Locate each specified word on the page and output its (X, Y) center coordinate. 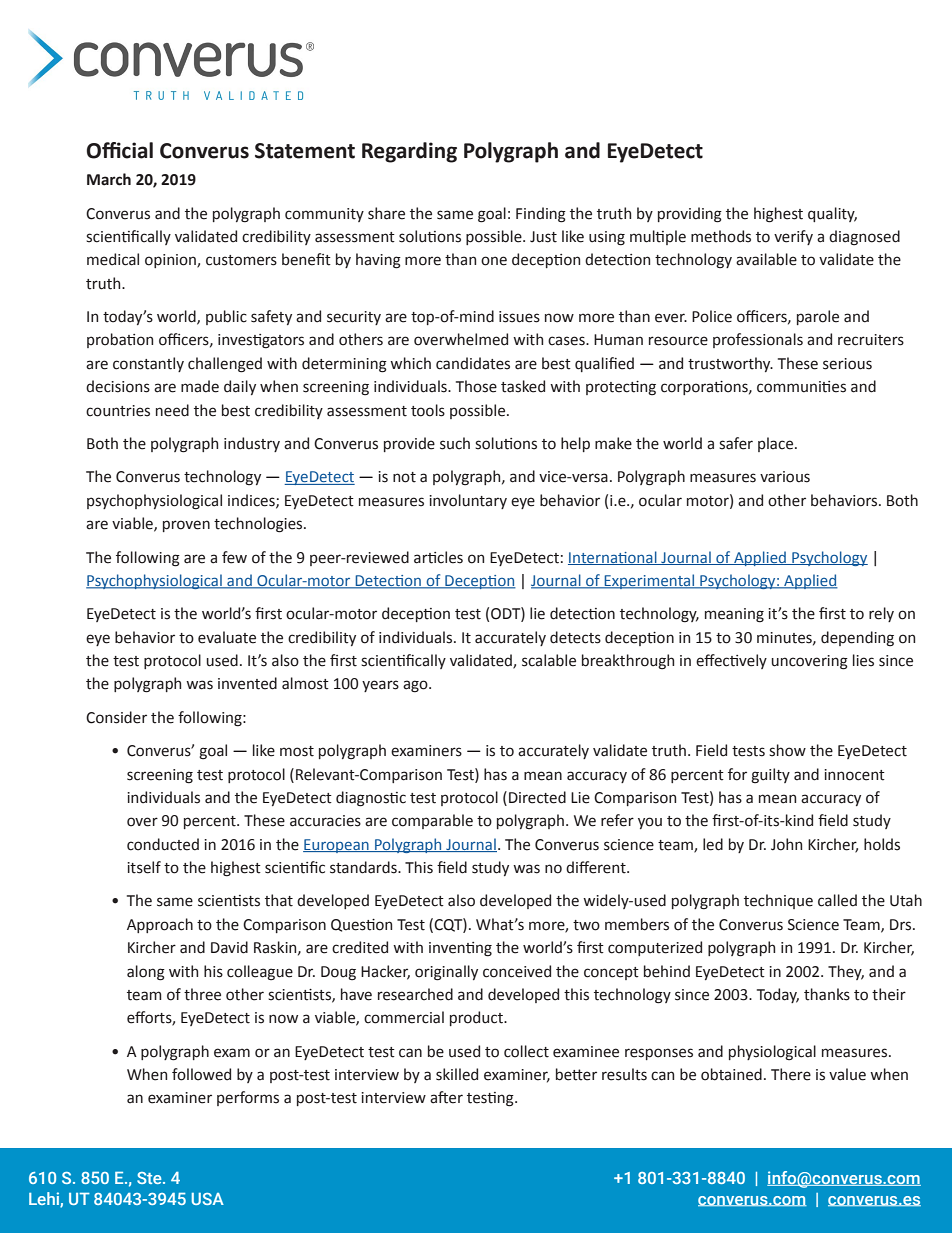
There (791, 1074)
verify (793, 237)
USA (208, 1199)
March (109, 179)
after (446, 1097)
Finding (541, 215)
